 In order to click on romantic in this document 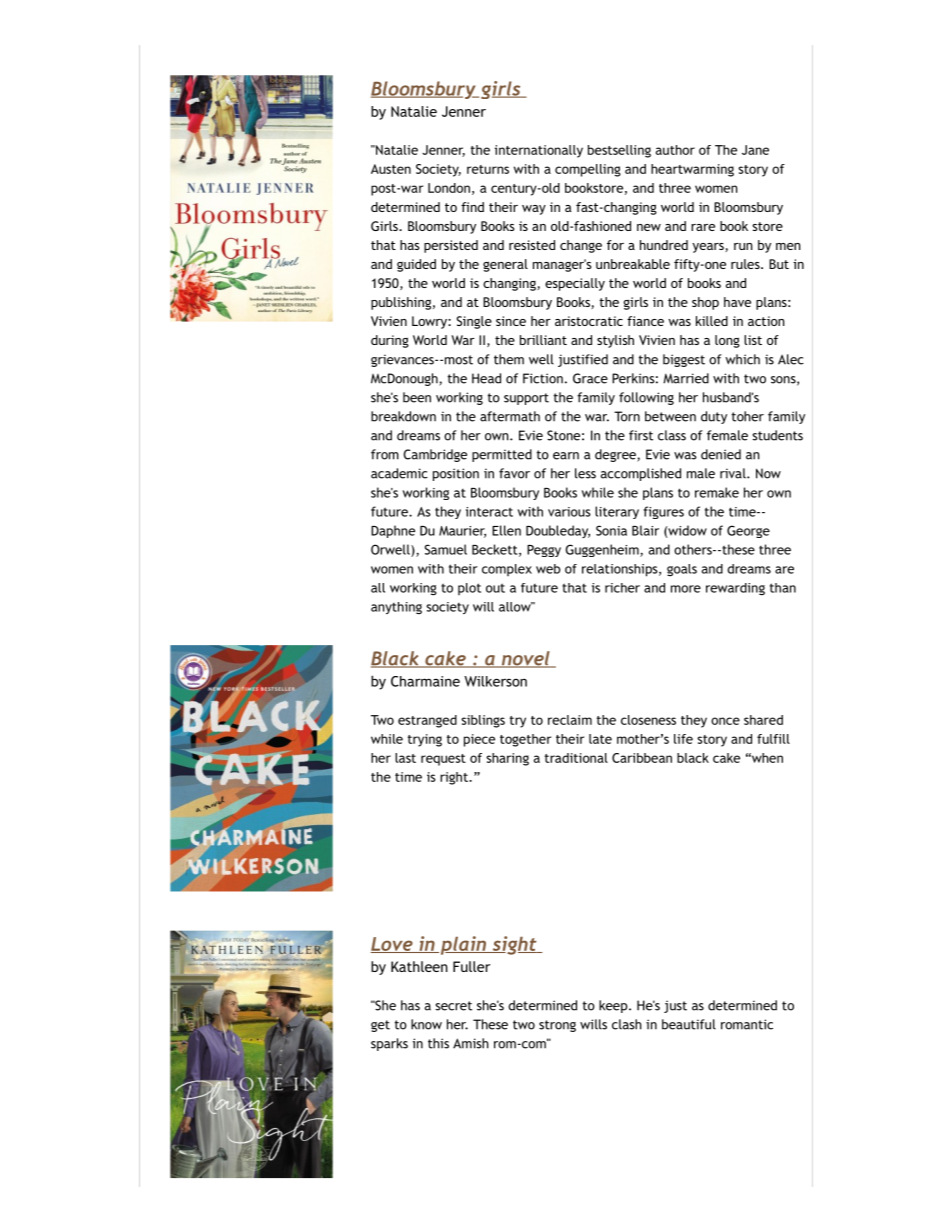, I will do `click(747, 1024)`.
